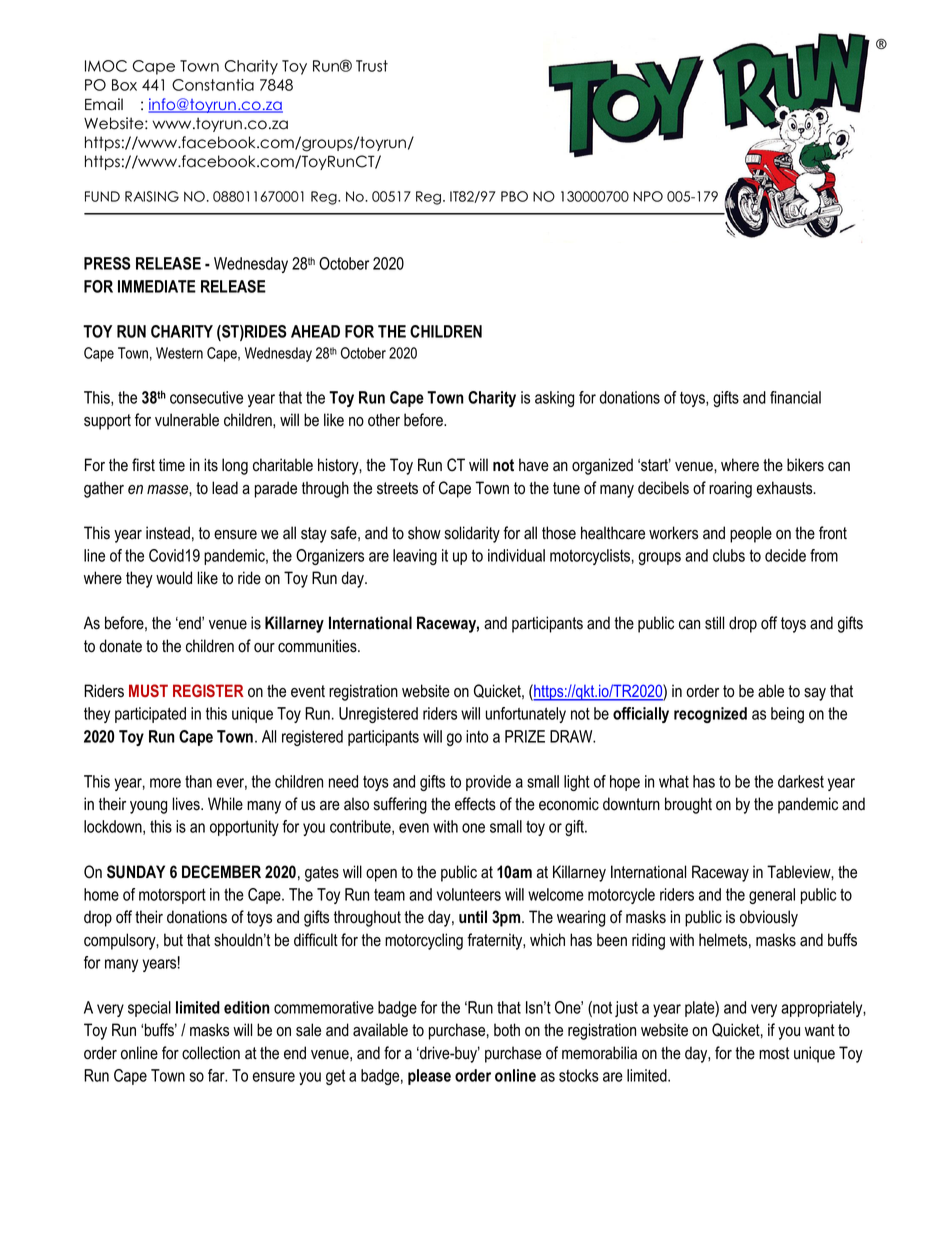 Image resolution: width=952 pixels, height=1233 pixels. Describe the element at coordinates (384, 420) in the screenshot. I see `other` at that location.
